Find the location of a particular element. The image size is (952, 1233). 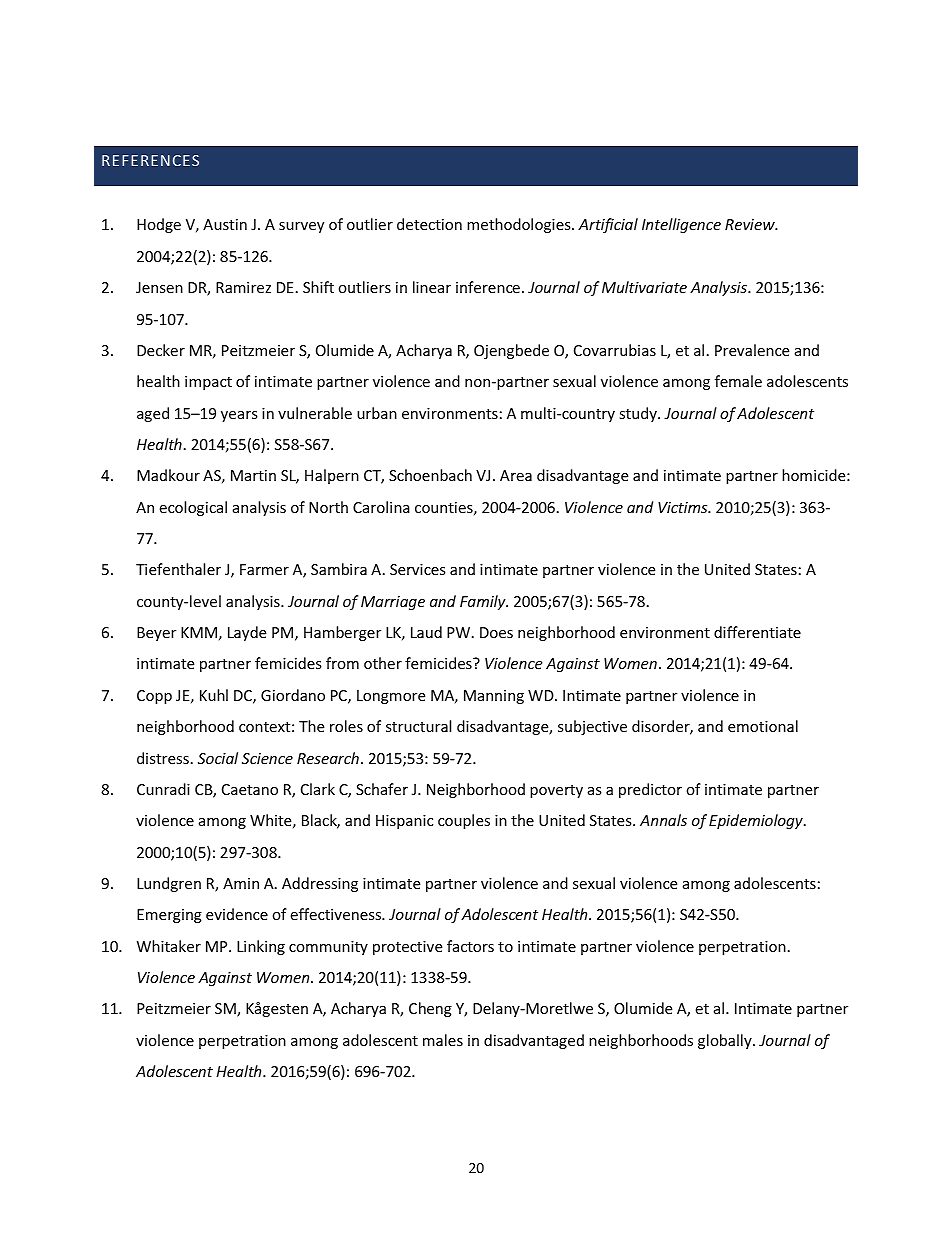

Austin is located at coordinates (225, 224).
